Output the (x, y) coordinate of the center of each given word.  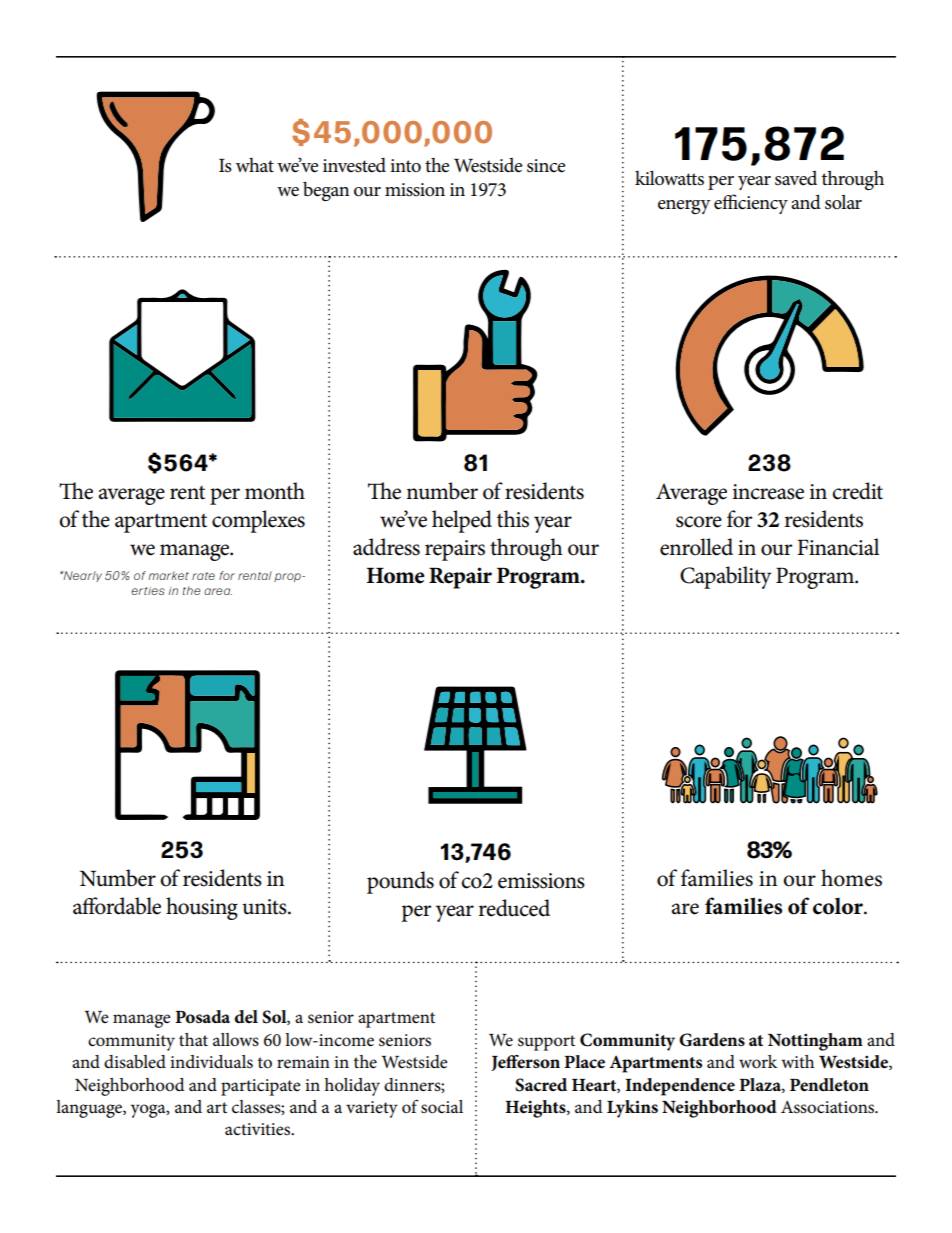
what (255, 165)
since (546, 166)
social (442, 1107)
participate (261, 1087)
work (758, 1062)
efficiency (751, 204)
